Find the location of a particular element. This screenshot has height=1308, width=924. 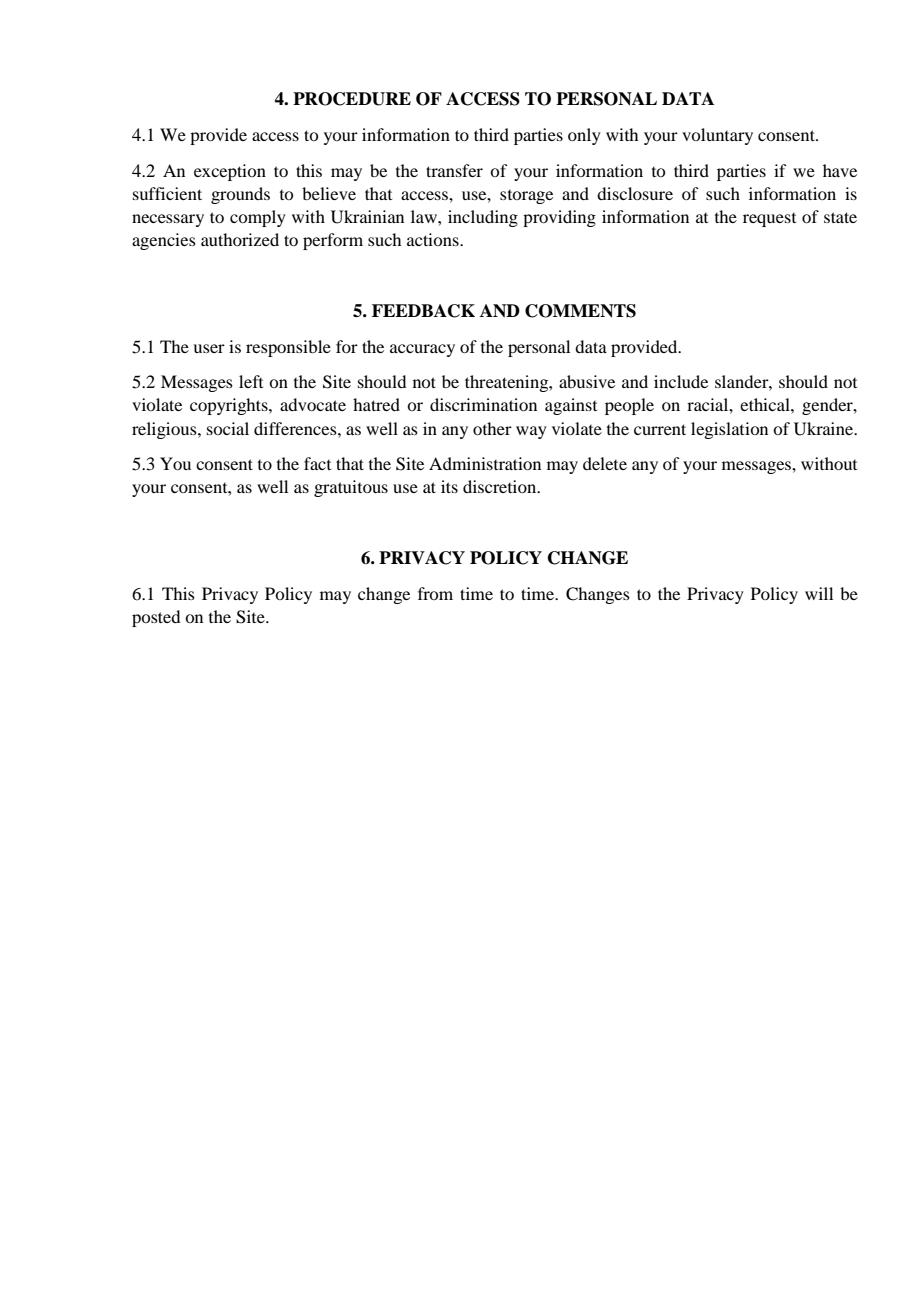

accuracy is located at coordinates (422, 350).
